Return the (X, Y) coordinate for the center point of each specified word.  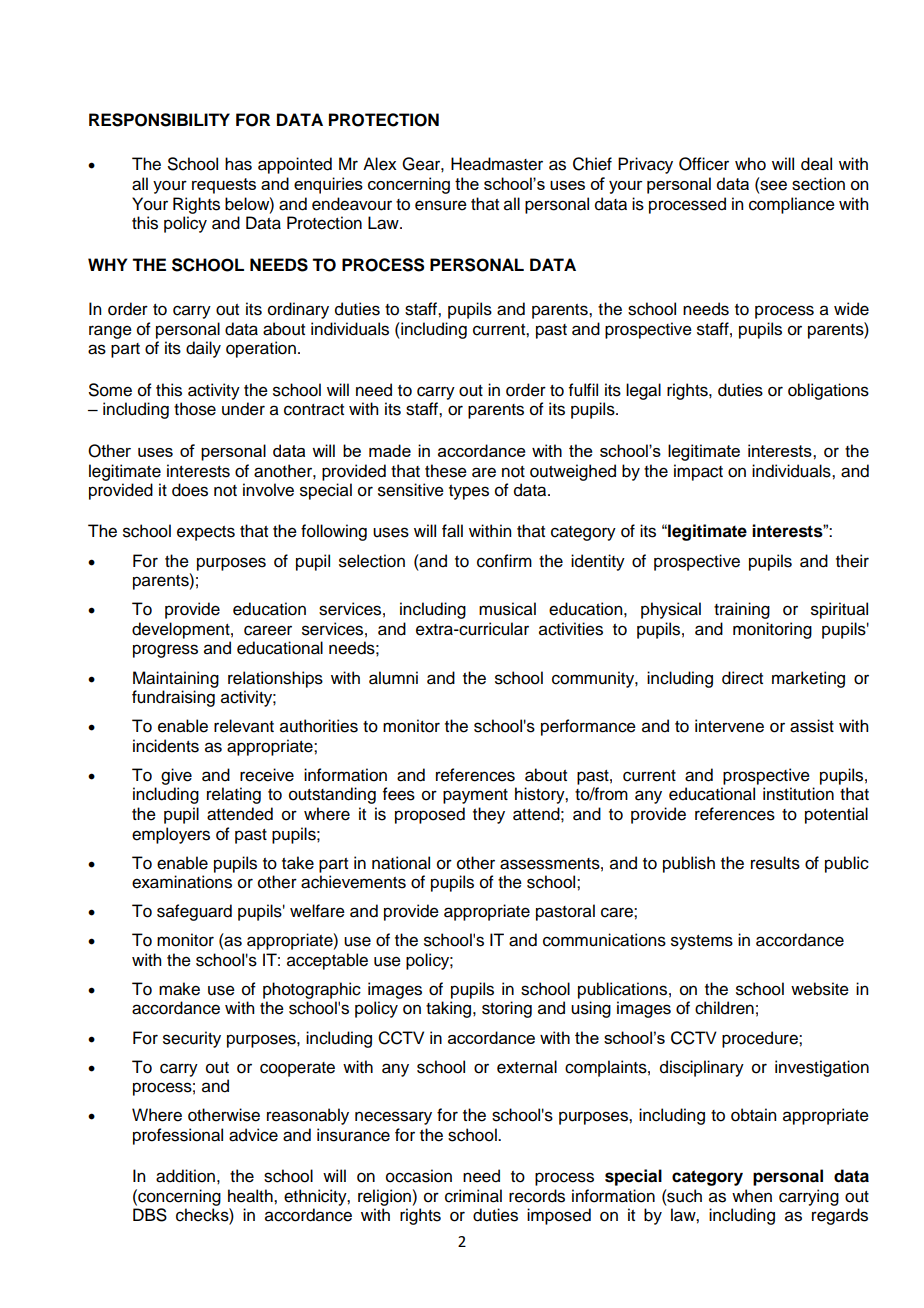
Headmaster (497, 164)
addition (185, 1176)
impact (698, 472)
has (238, 164)
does (190, 490)
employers (171, 835)
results (775, 863)
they (489, 815)
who (750, 164)
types (469, 492)
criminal (473, 1196)
